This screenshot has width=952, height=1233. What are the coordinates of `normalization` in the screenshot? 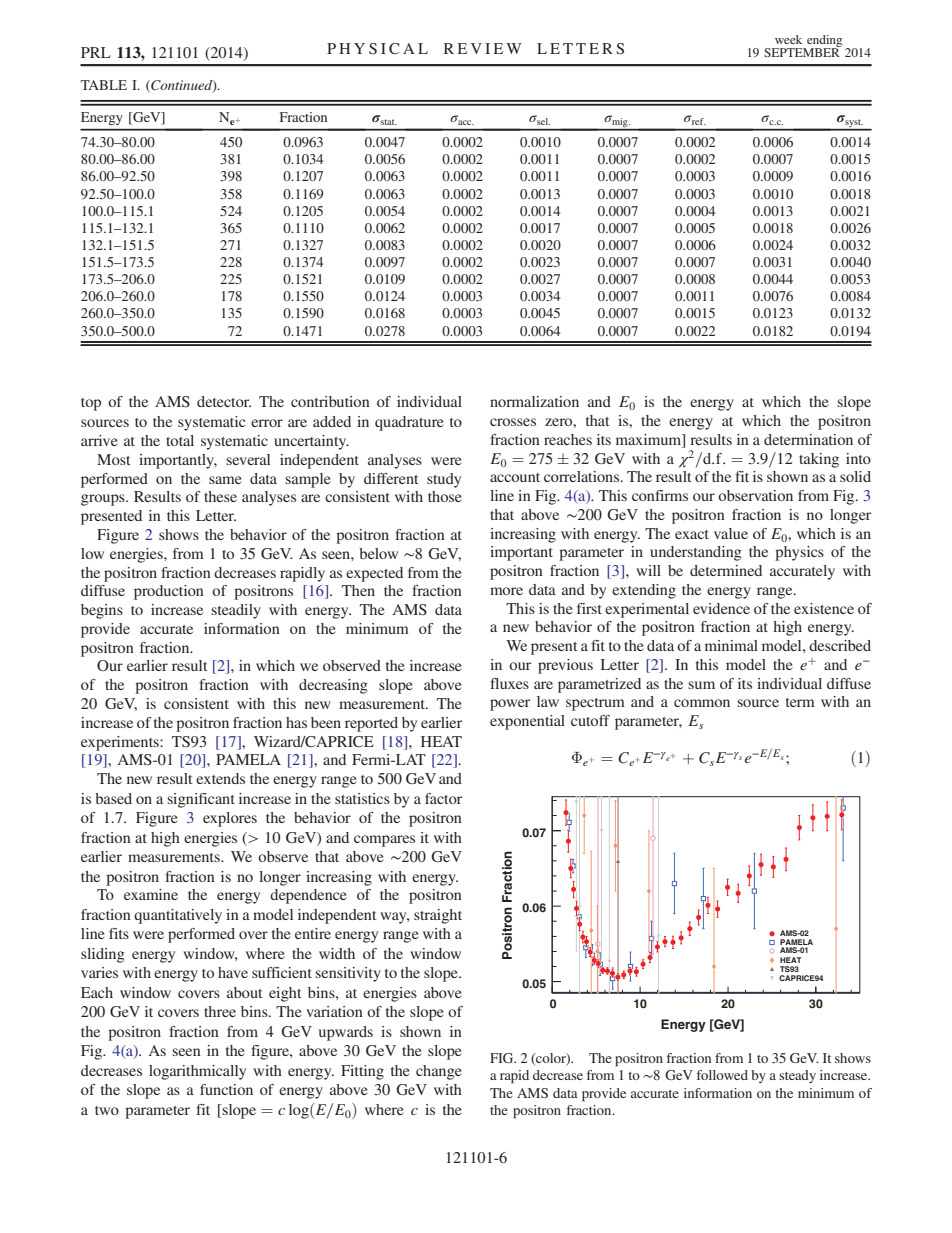 It's located at (534, 401).
